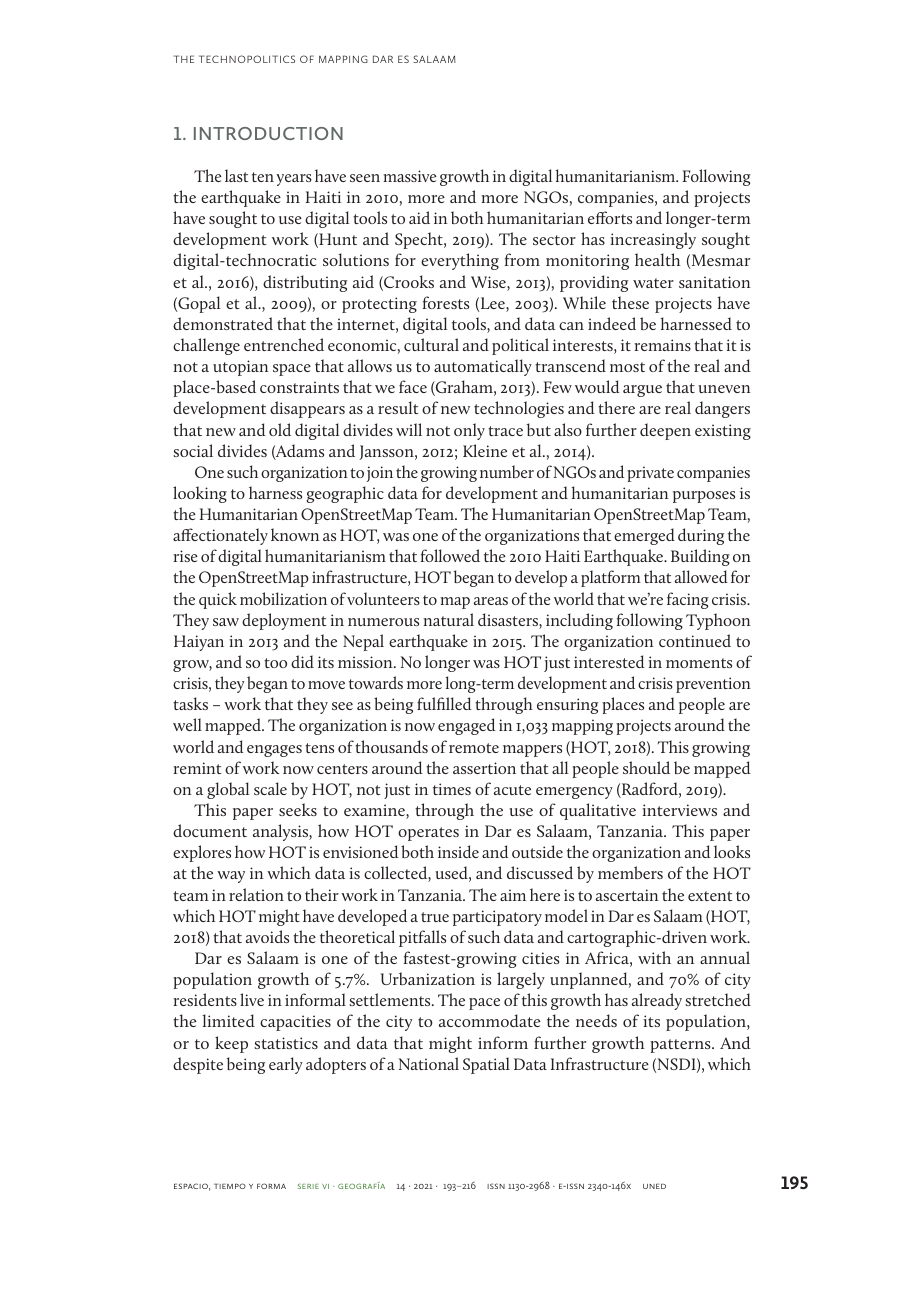  What do you see at coordinates (485, 450) in the image?
I see `Kleine` at bounding box center [485, 450].
